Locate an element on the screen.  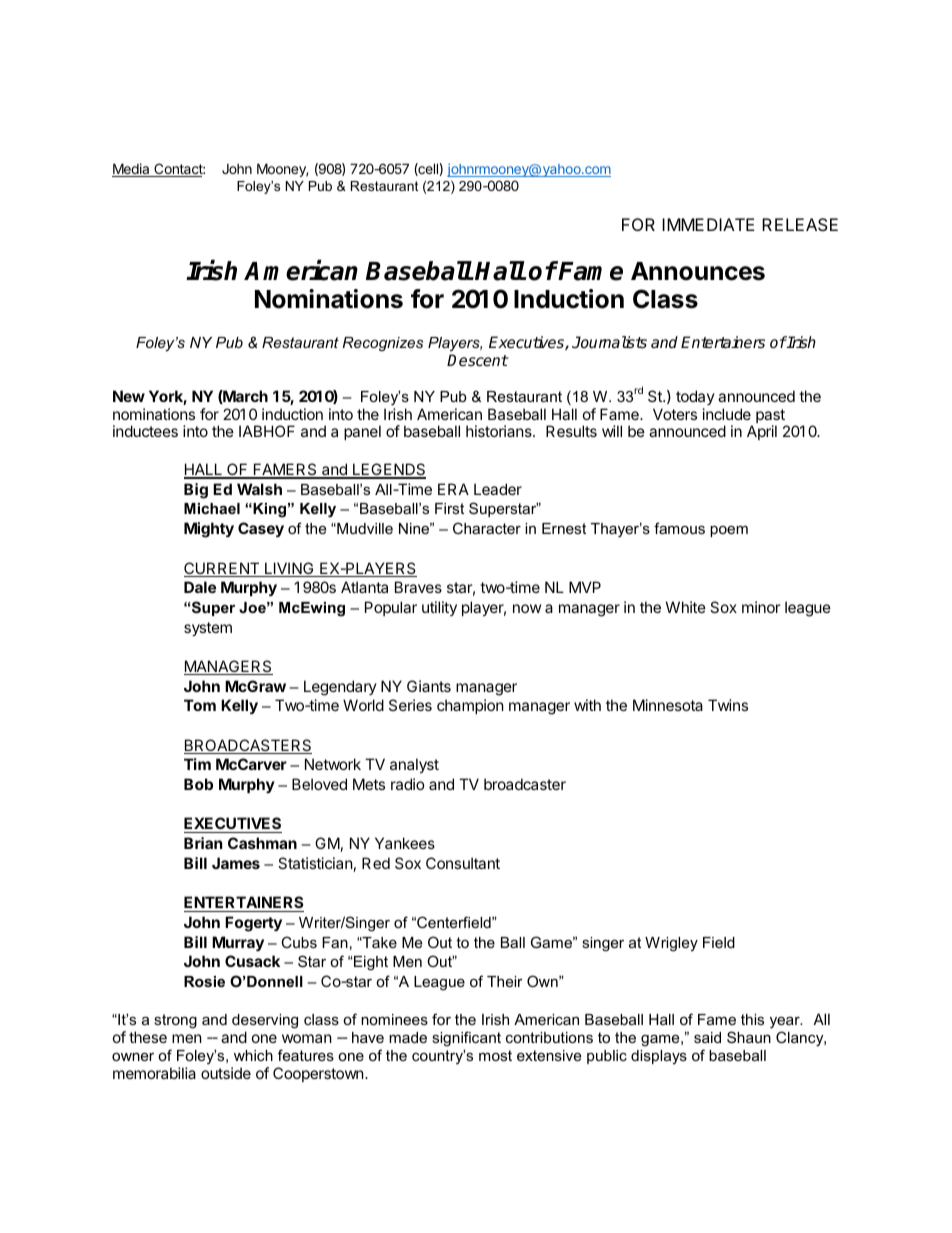
Descent is located at coordinates (477, 360).
